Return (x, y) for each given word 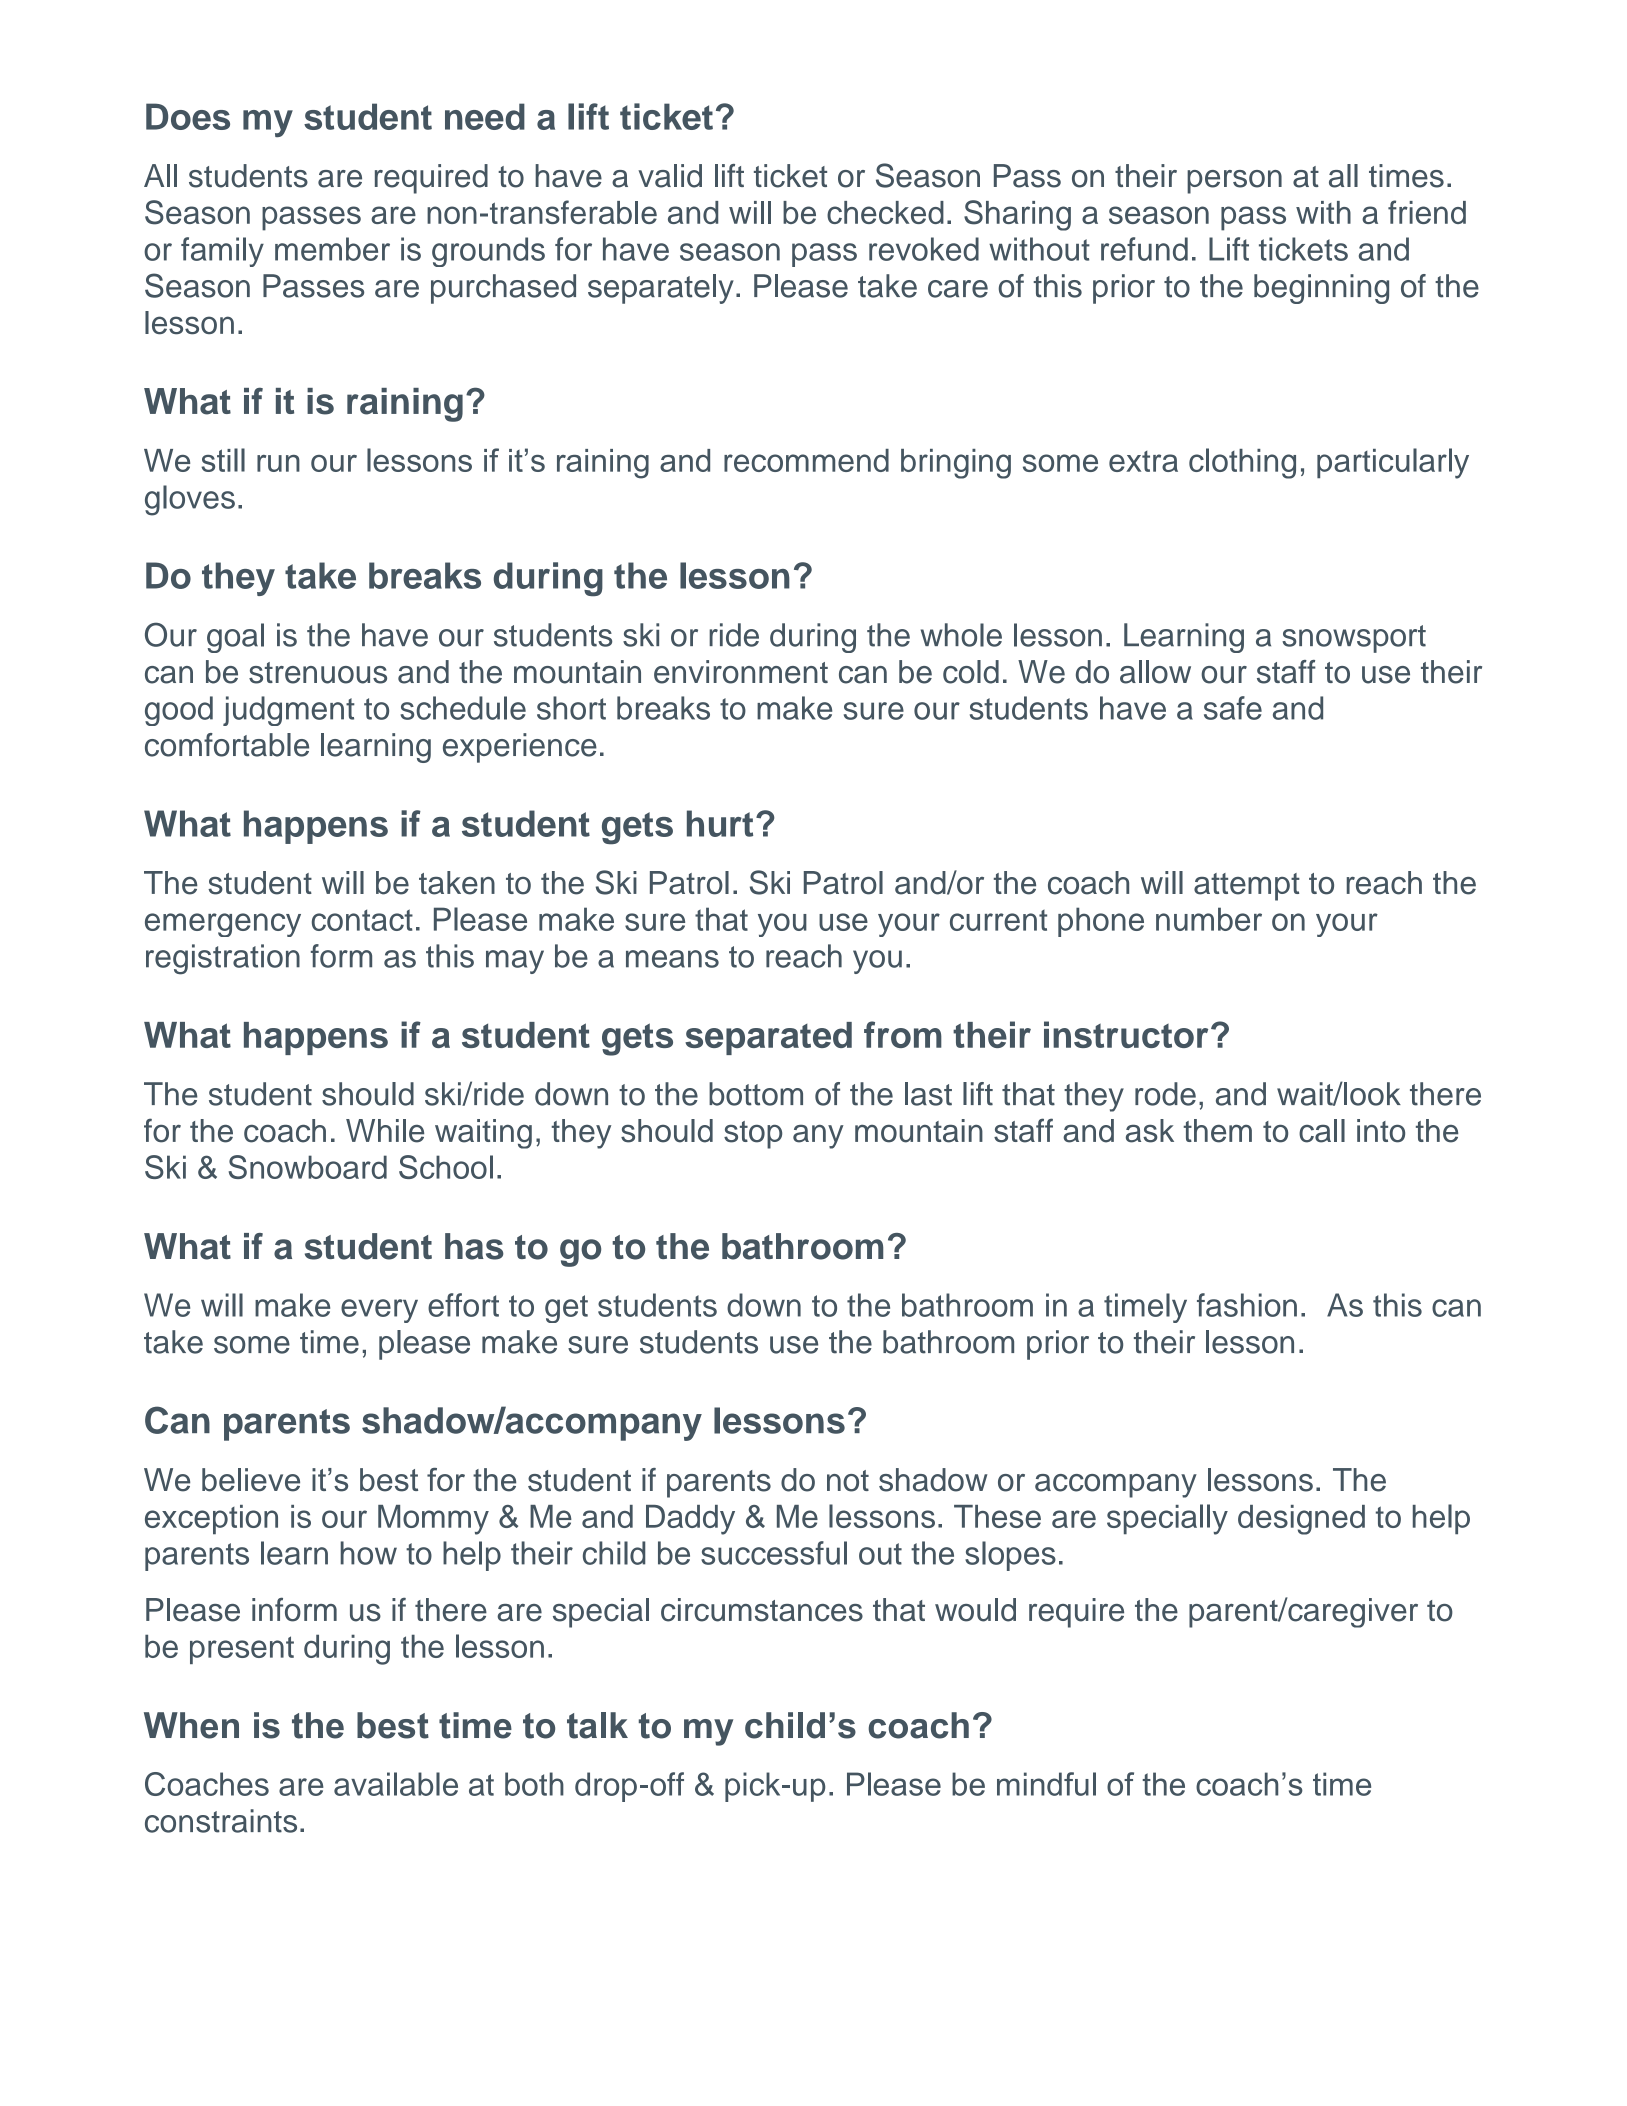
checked (885, 212)
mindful (1046, 1784)
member (332, 249)
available (396, 1784)
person (1234, 182)
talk (597, 1725)
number (1209, 919)
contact (362, 920)
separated (768, 1038)
